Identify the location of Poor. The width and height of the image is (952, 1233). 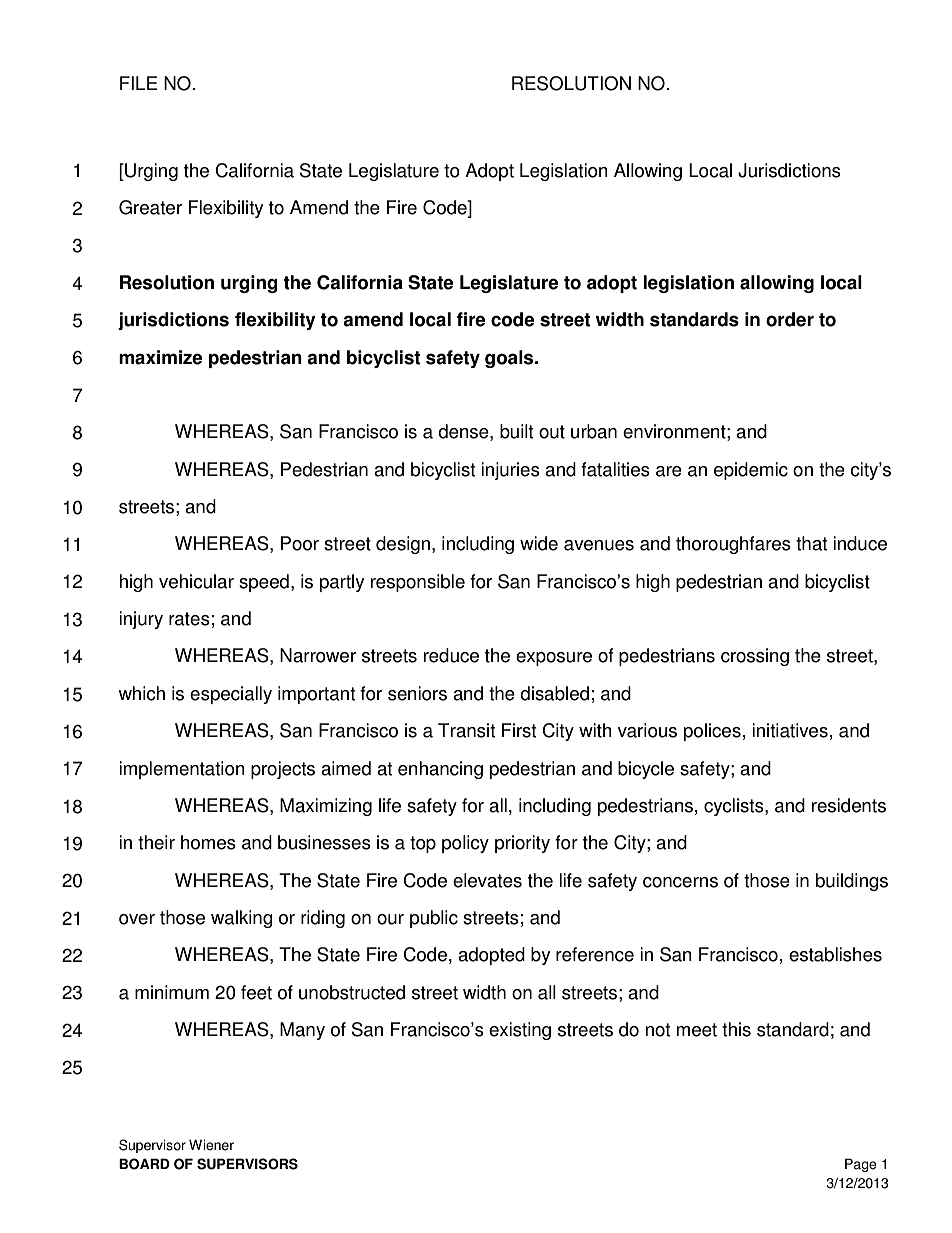
(300, 543).
